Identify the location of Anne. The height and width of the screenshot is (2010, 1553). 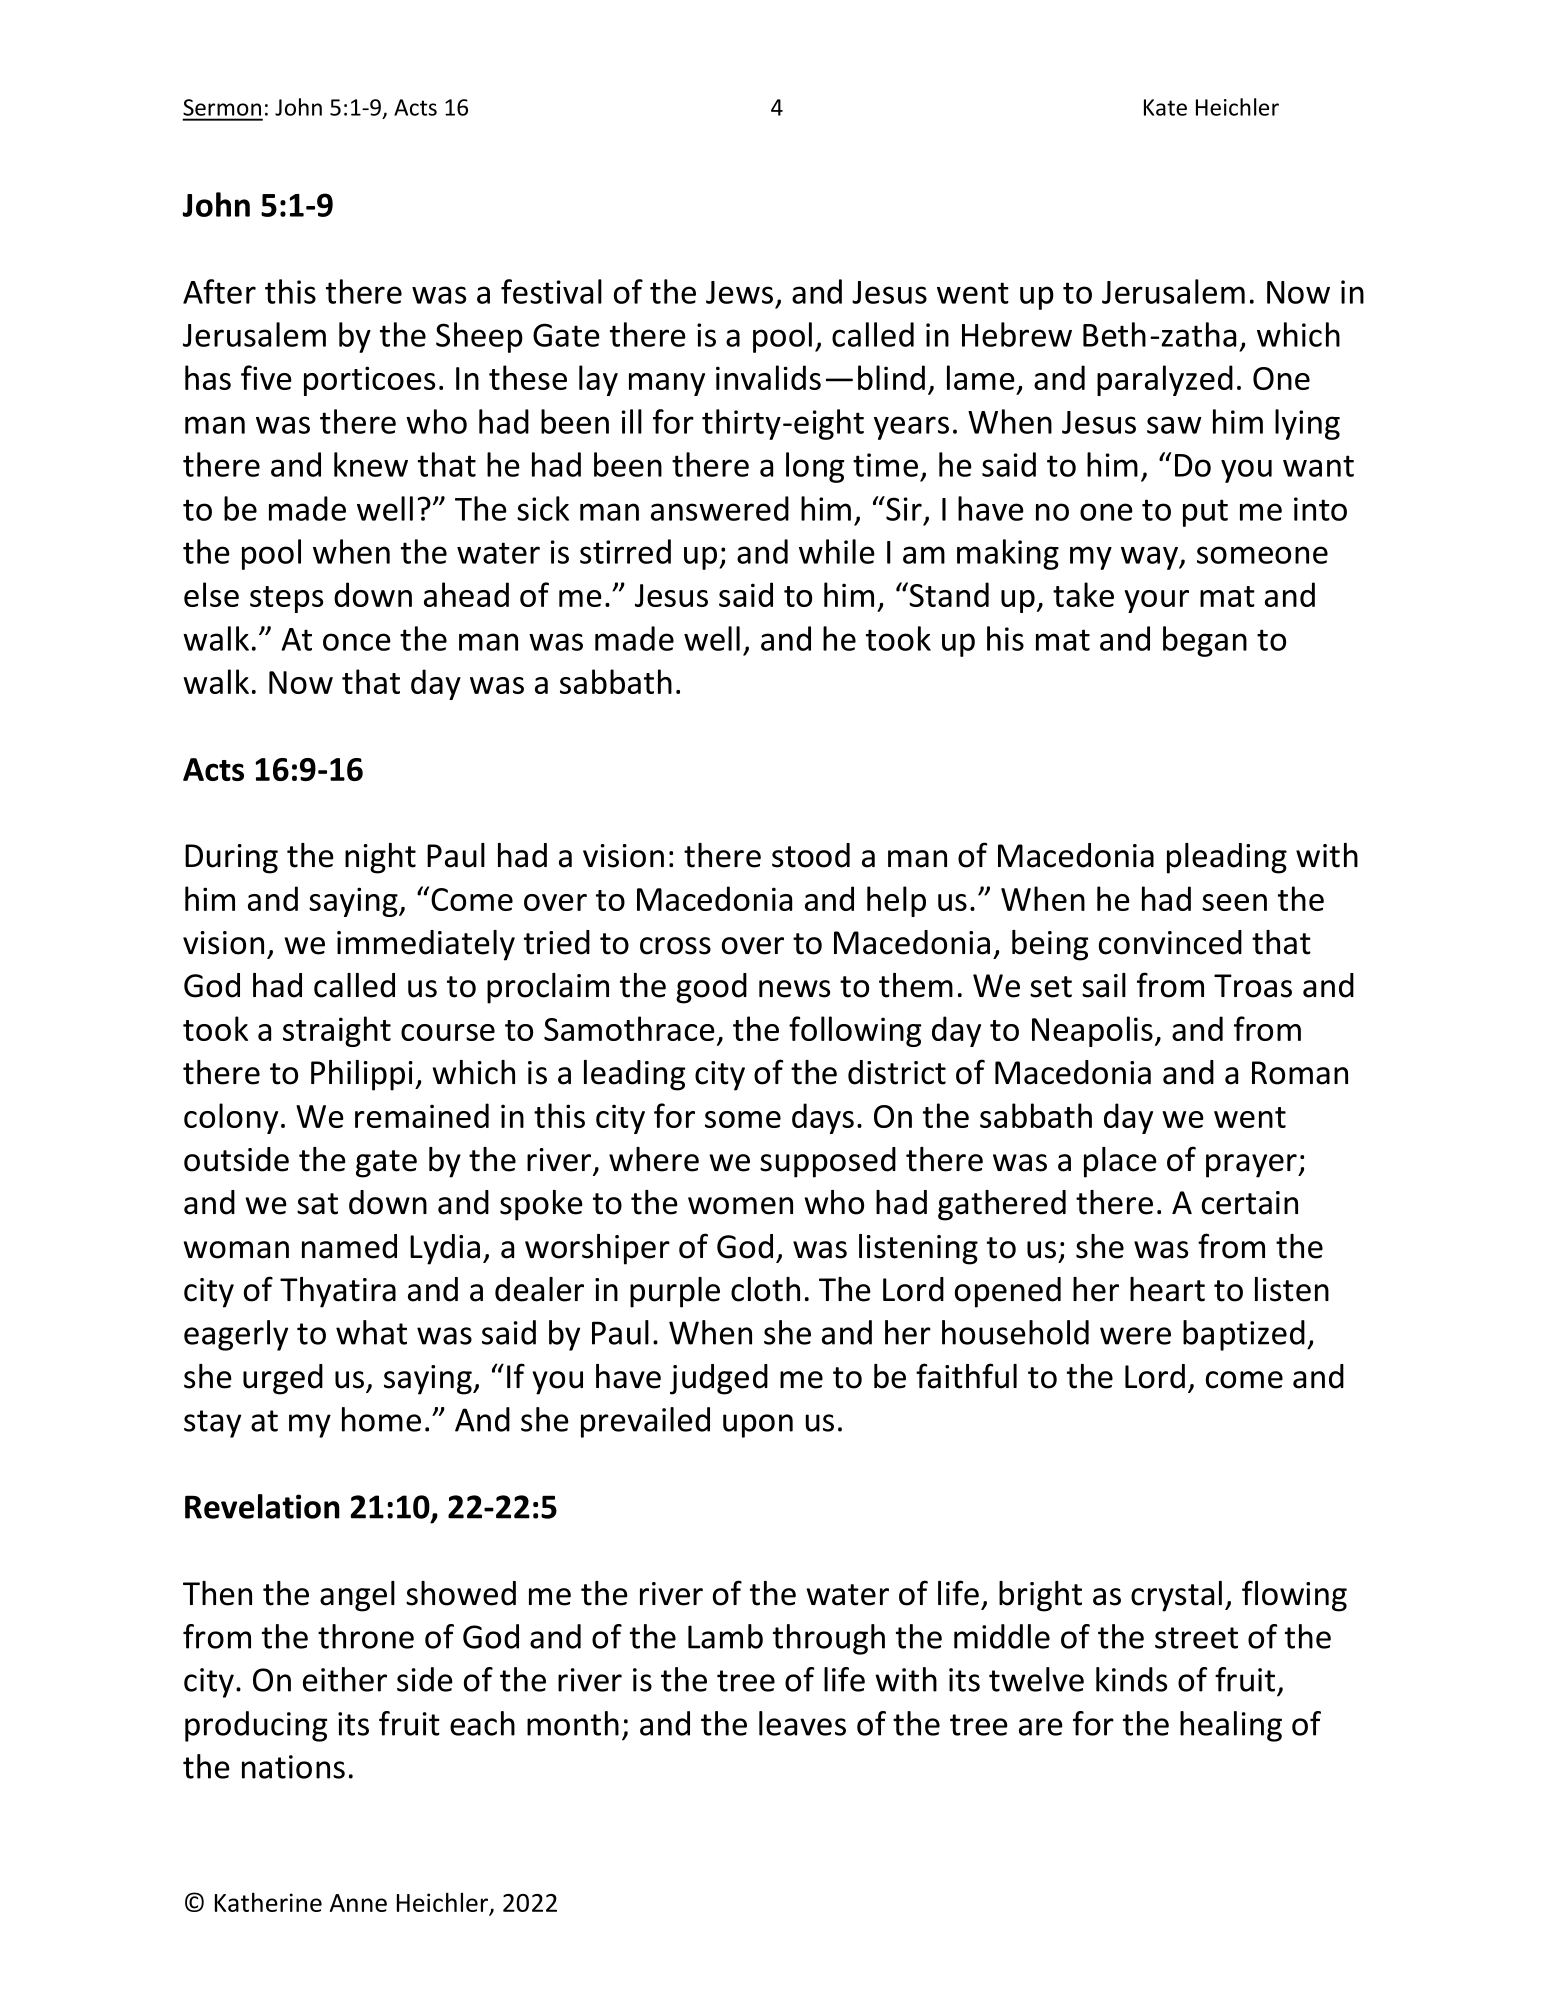
(358, 1903).
